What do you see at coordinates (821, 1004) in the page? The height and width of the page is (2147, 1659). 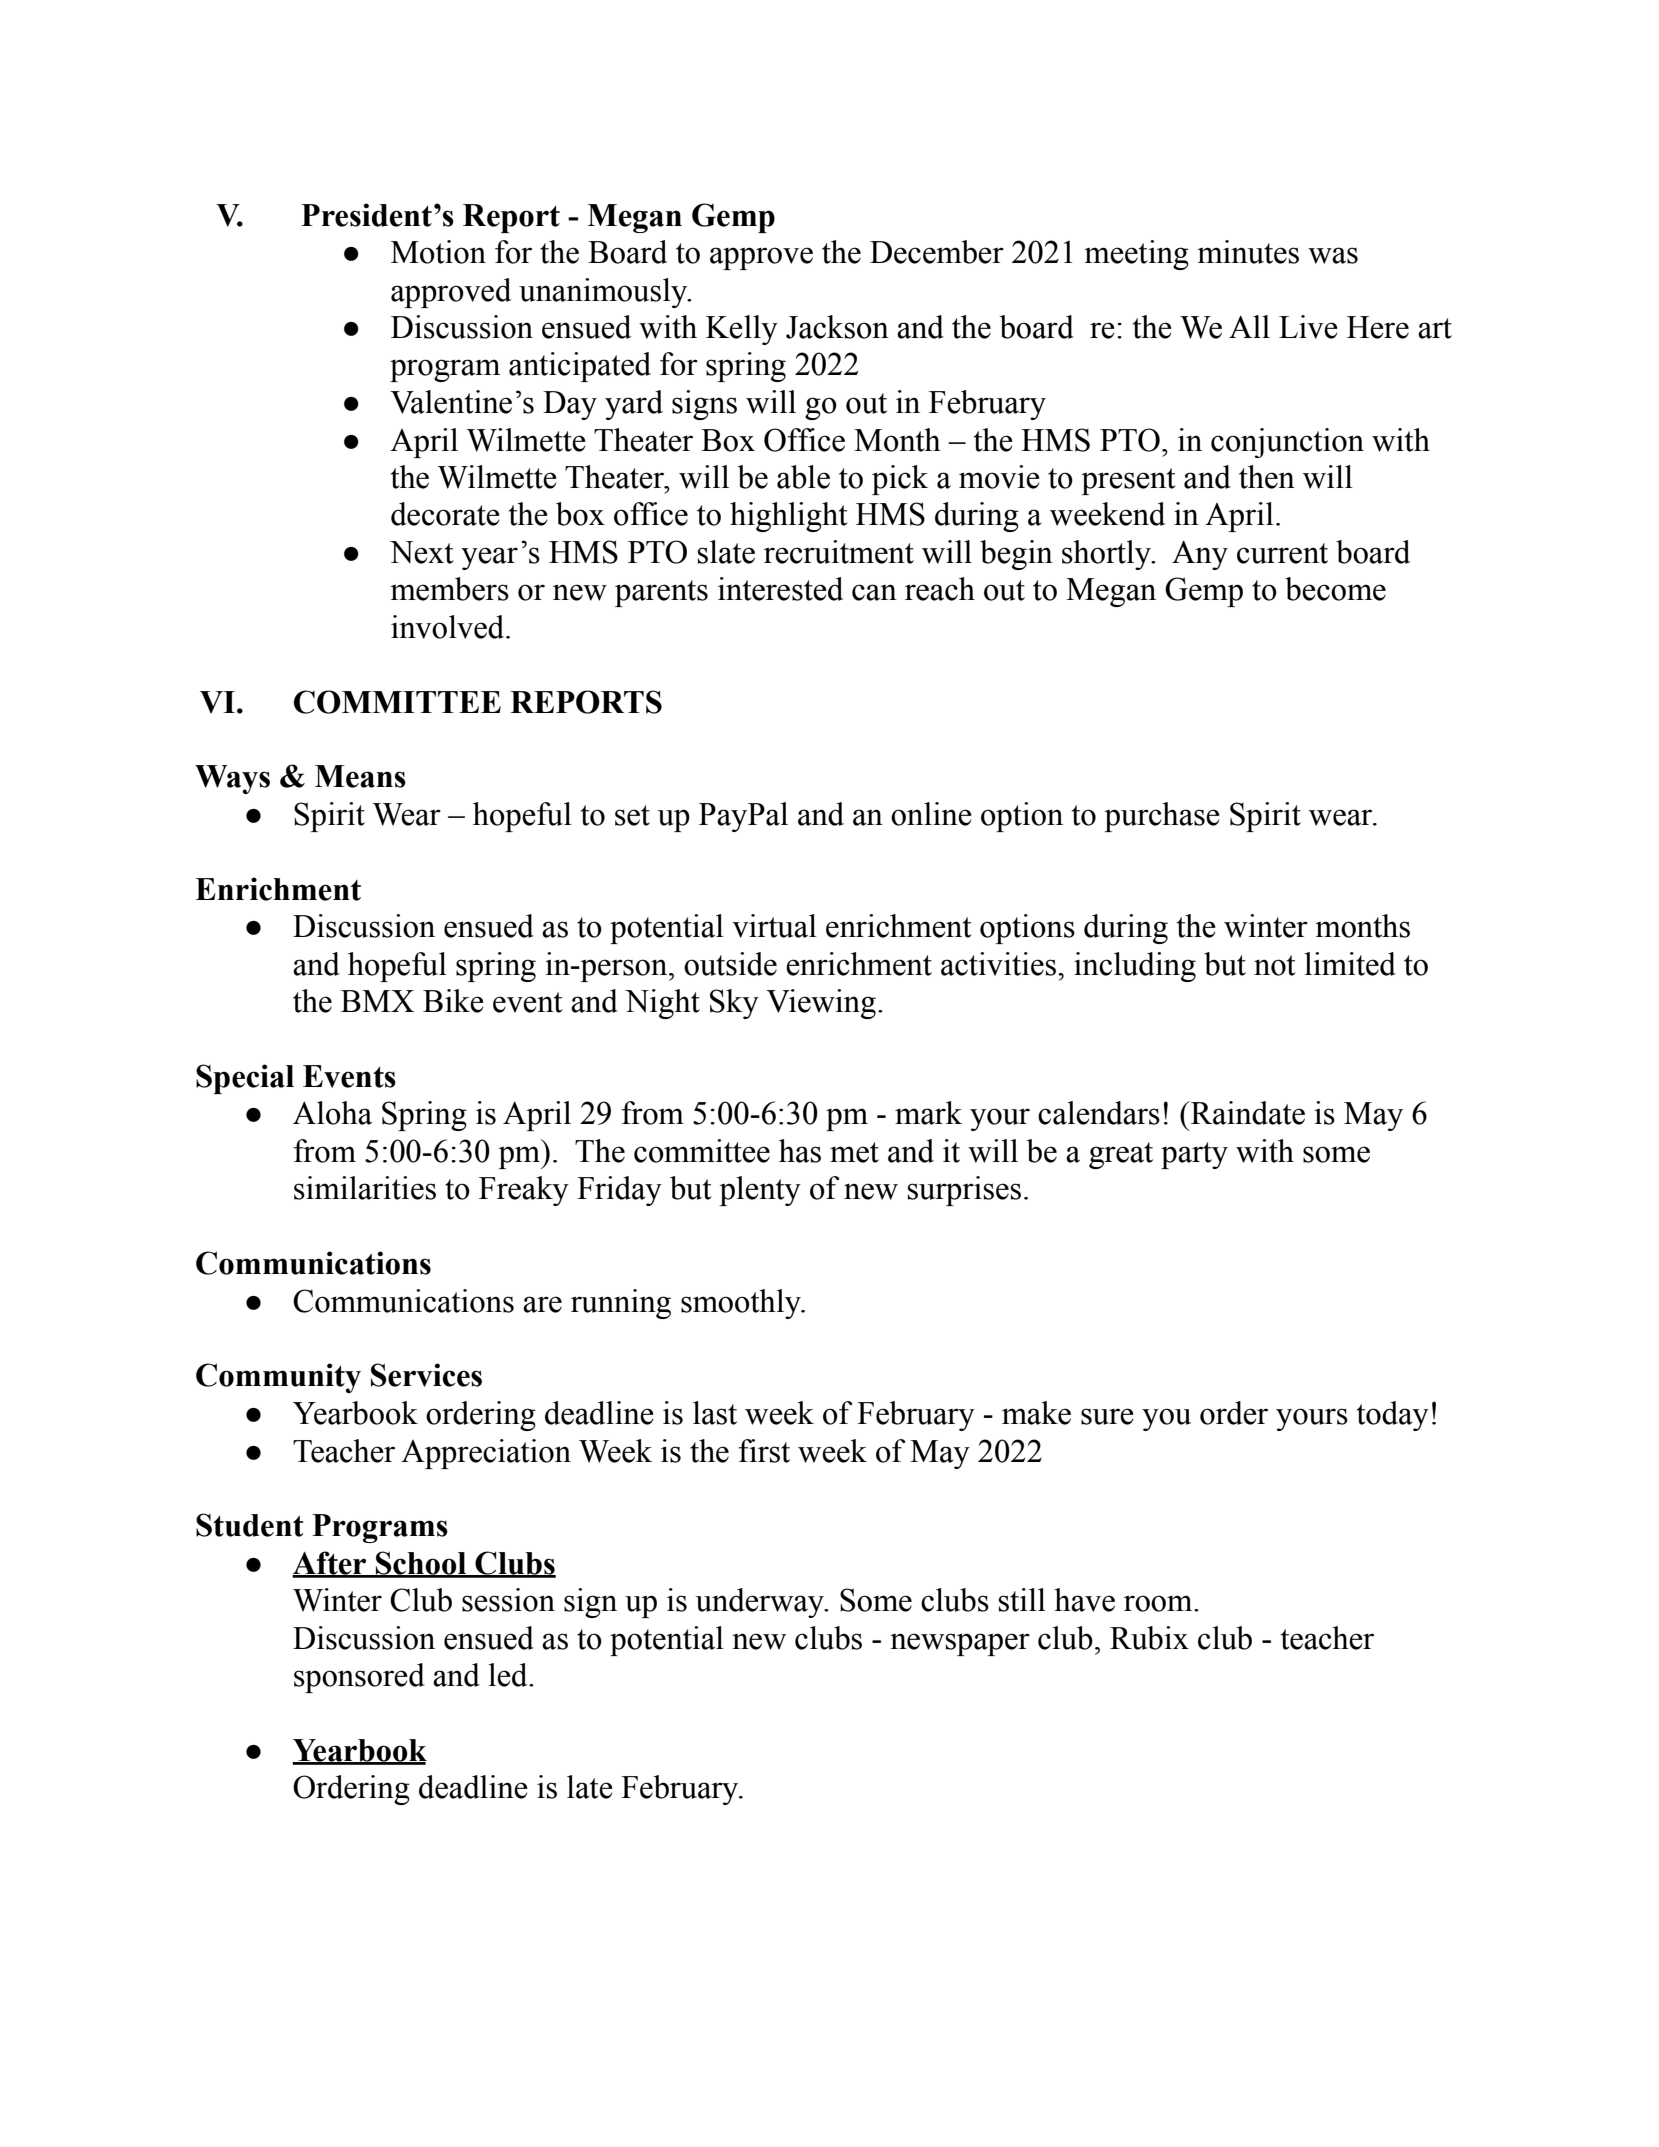 I see `Viewing` at bounding box center [821, 1004].
